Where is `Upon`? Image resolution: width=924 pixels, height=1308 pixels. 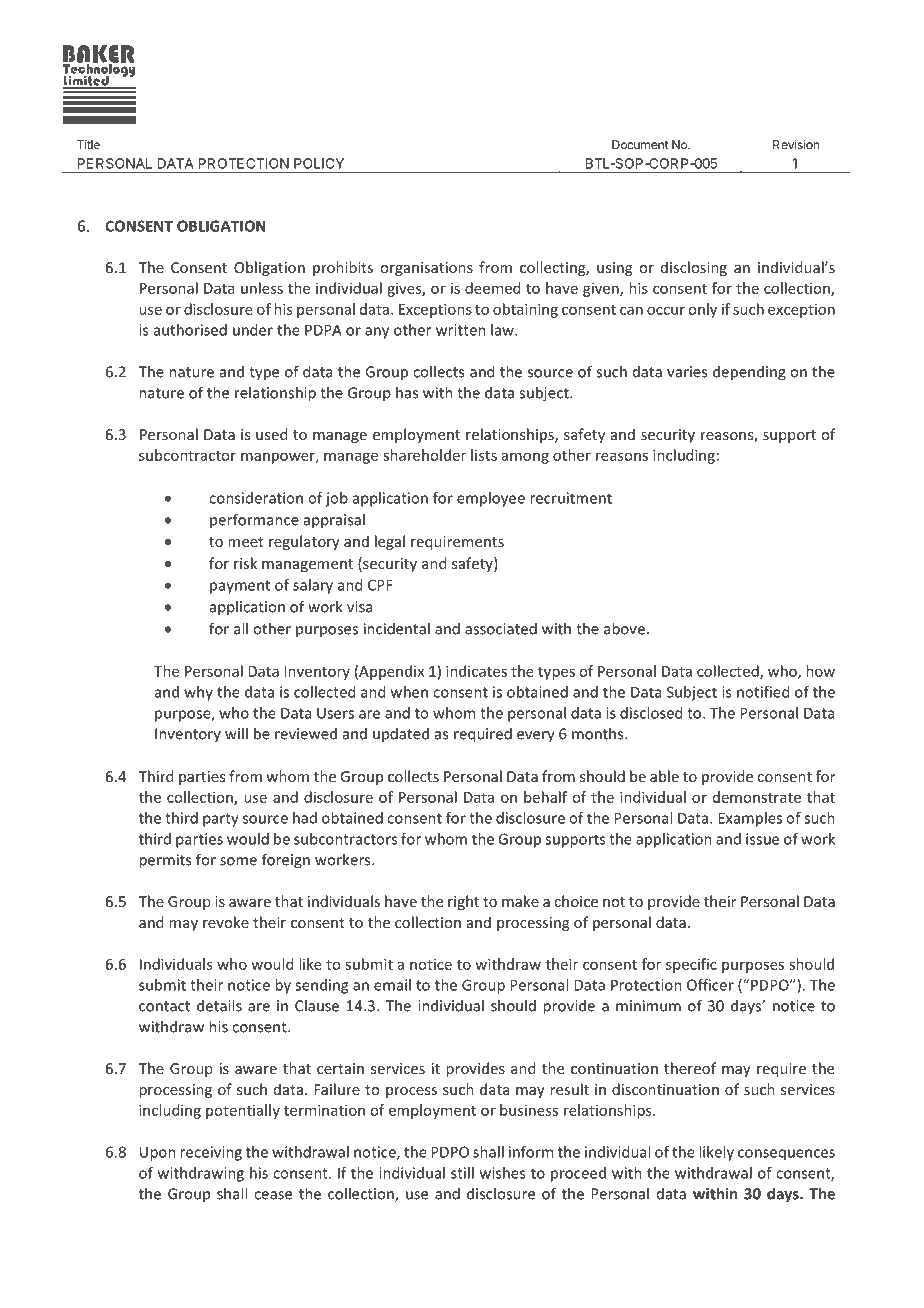
Upon is located at coordinates (158, 1153).
